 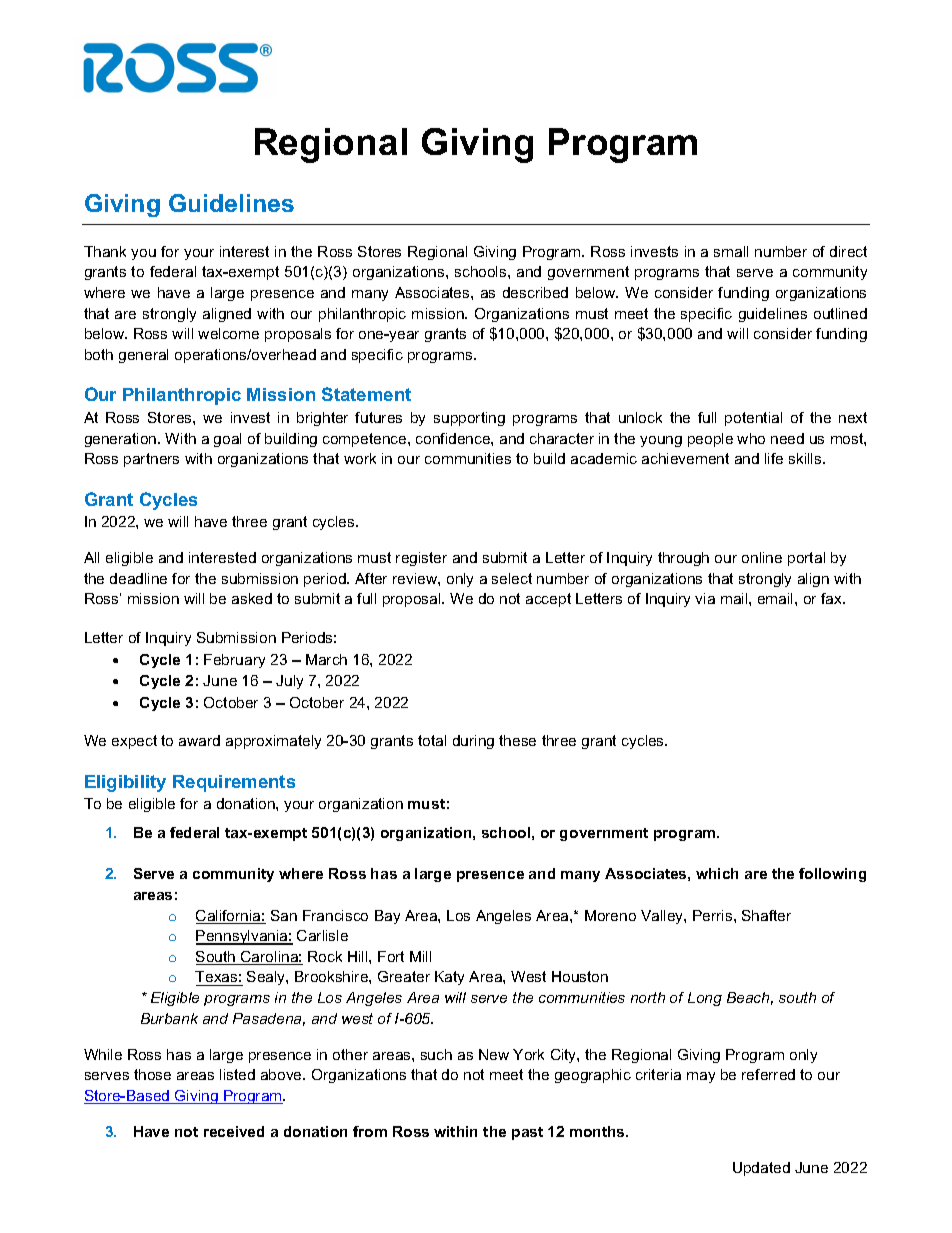 What do you see at coordinates (527, 1133) in the screenshot?
I see `past` at bounding box center [527, 1133].
